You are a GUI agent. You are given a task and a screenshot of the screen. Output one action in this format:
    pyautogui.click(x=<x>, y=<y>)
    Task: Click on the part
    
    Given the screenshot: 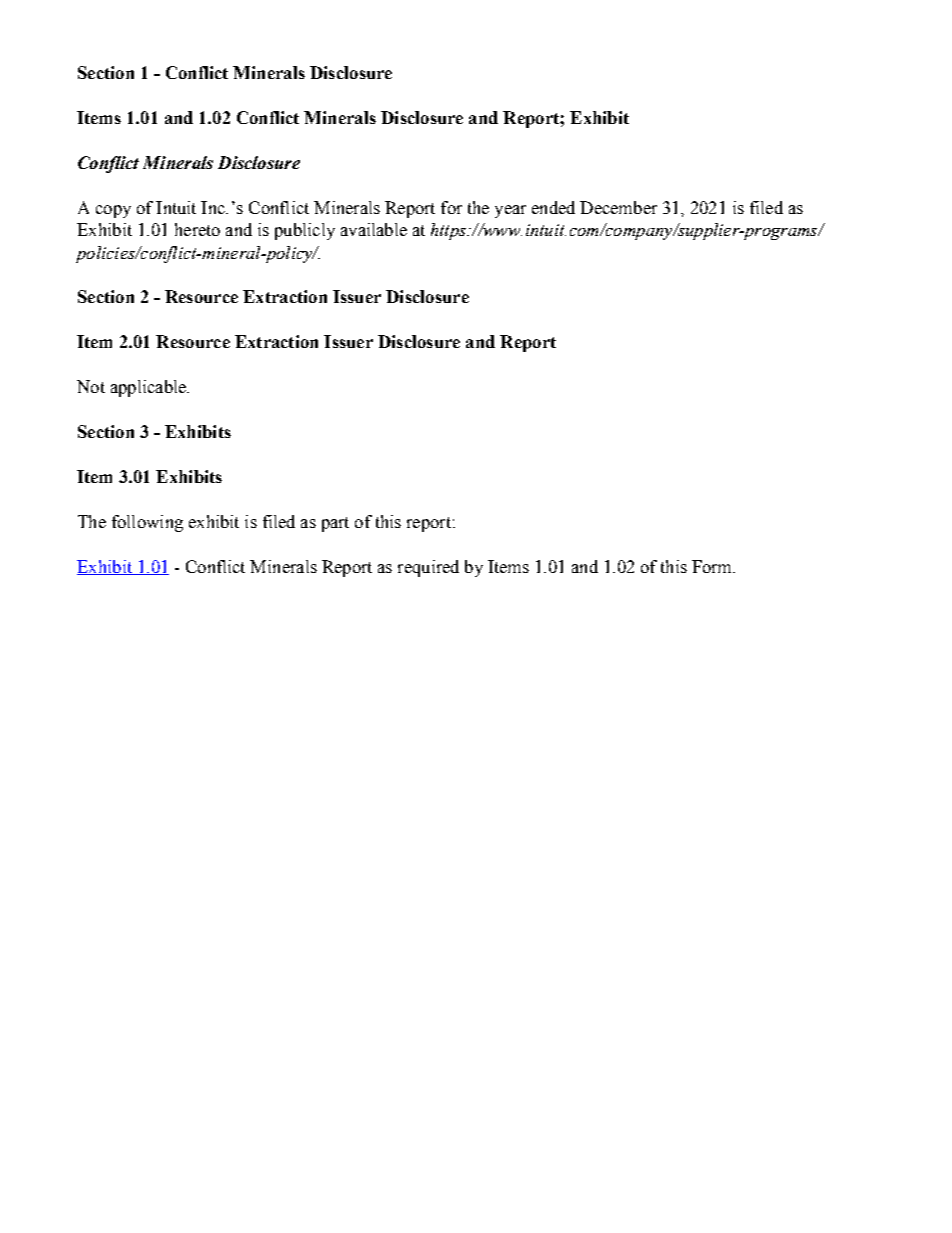 What is the action you would take?
    pyautogui.click(x=335, y=524)
